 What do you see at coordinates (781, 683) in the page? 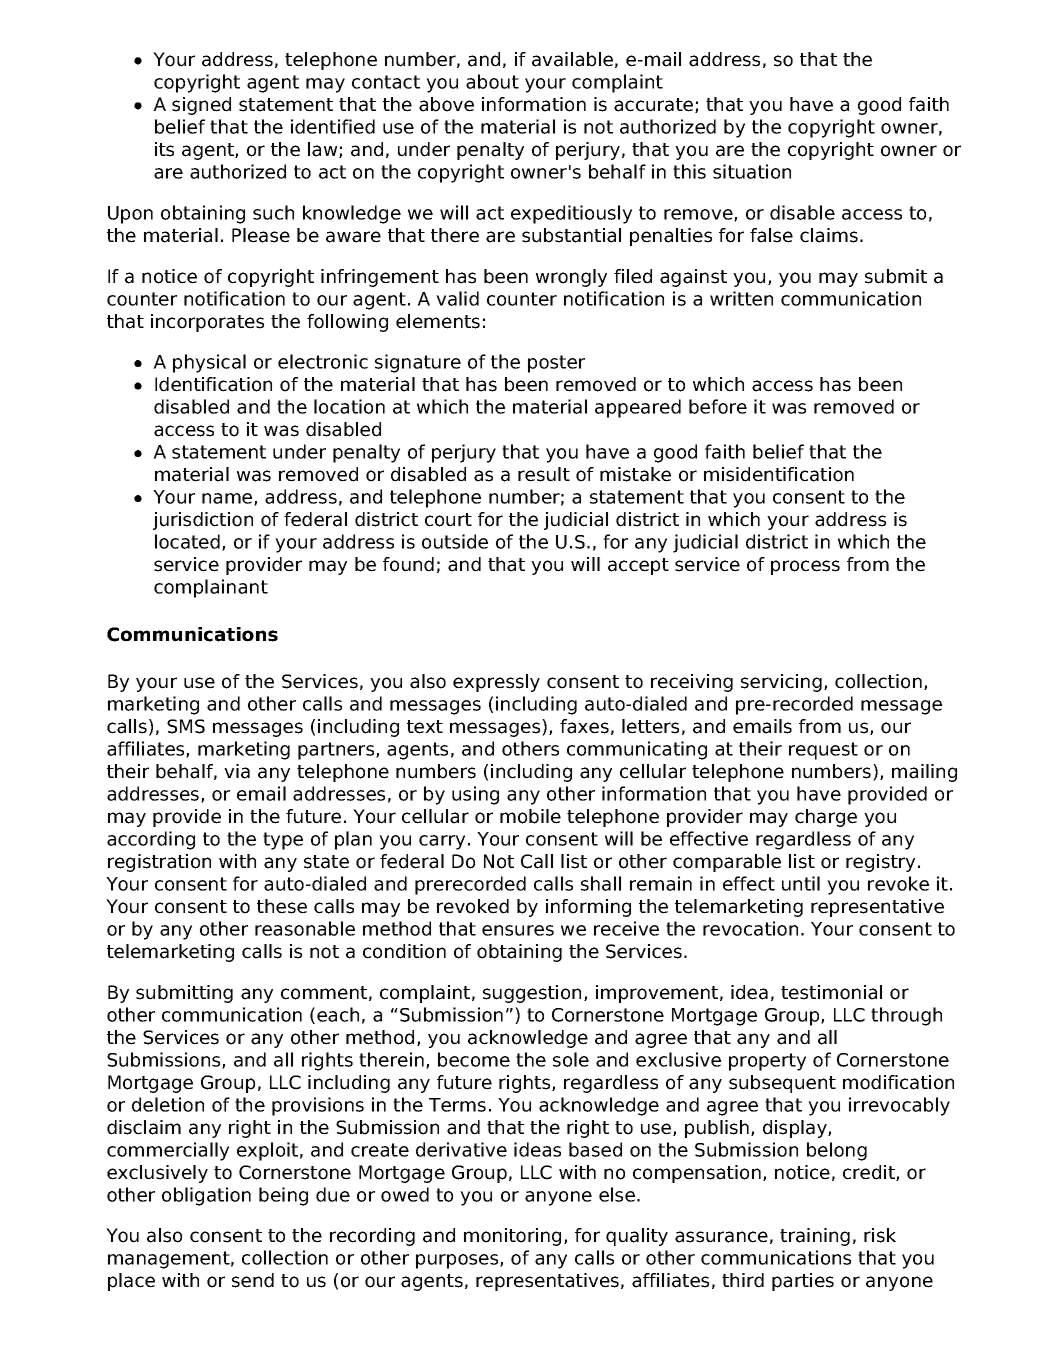
I see `servicing` at bounding box center [781, 683].
